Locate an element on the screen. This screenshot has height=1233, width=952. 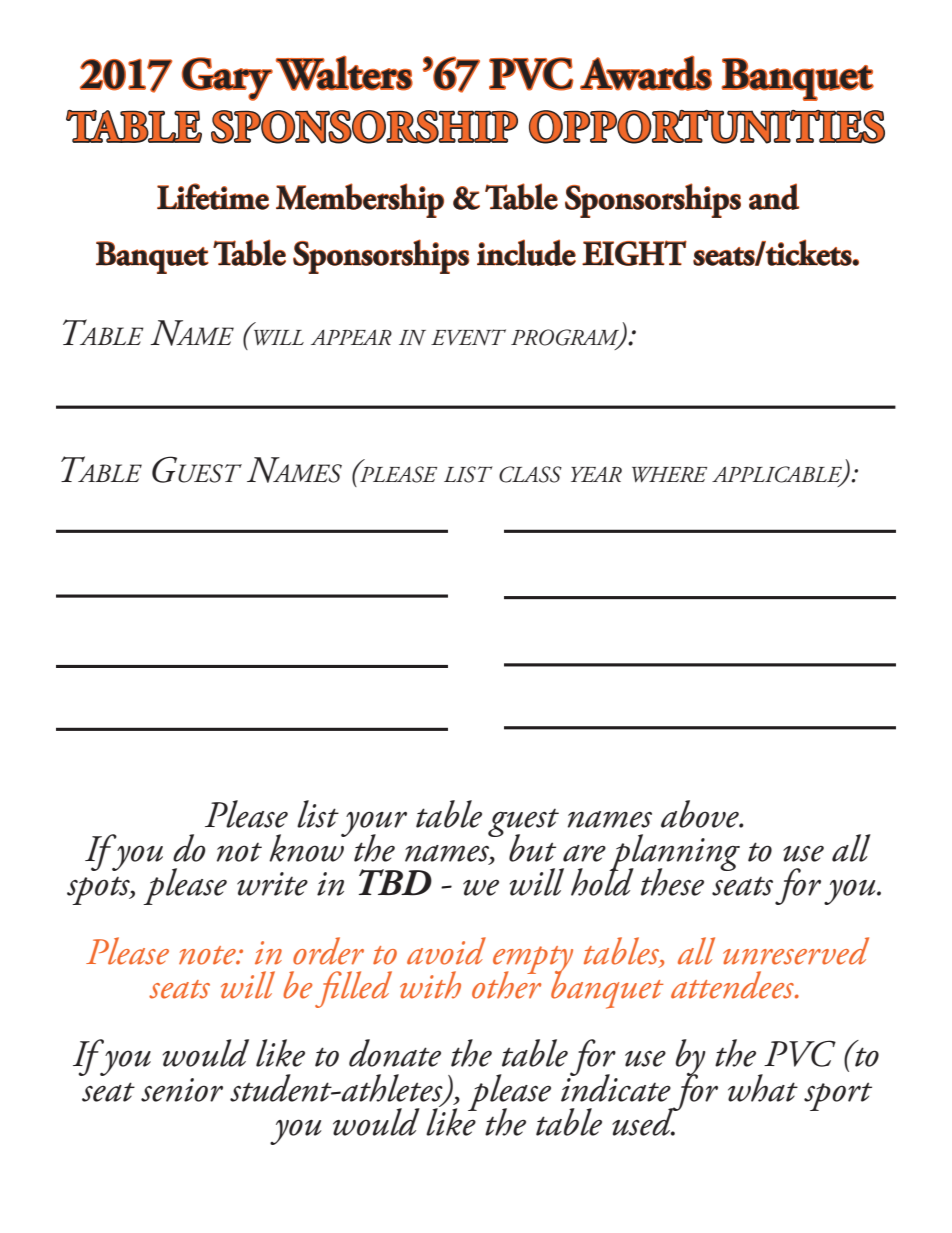
unreserved is located at coordinates (796, 951).
